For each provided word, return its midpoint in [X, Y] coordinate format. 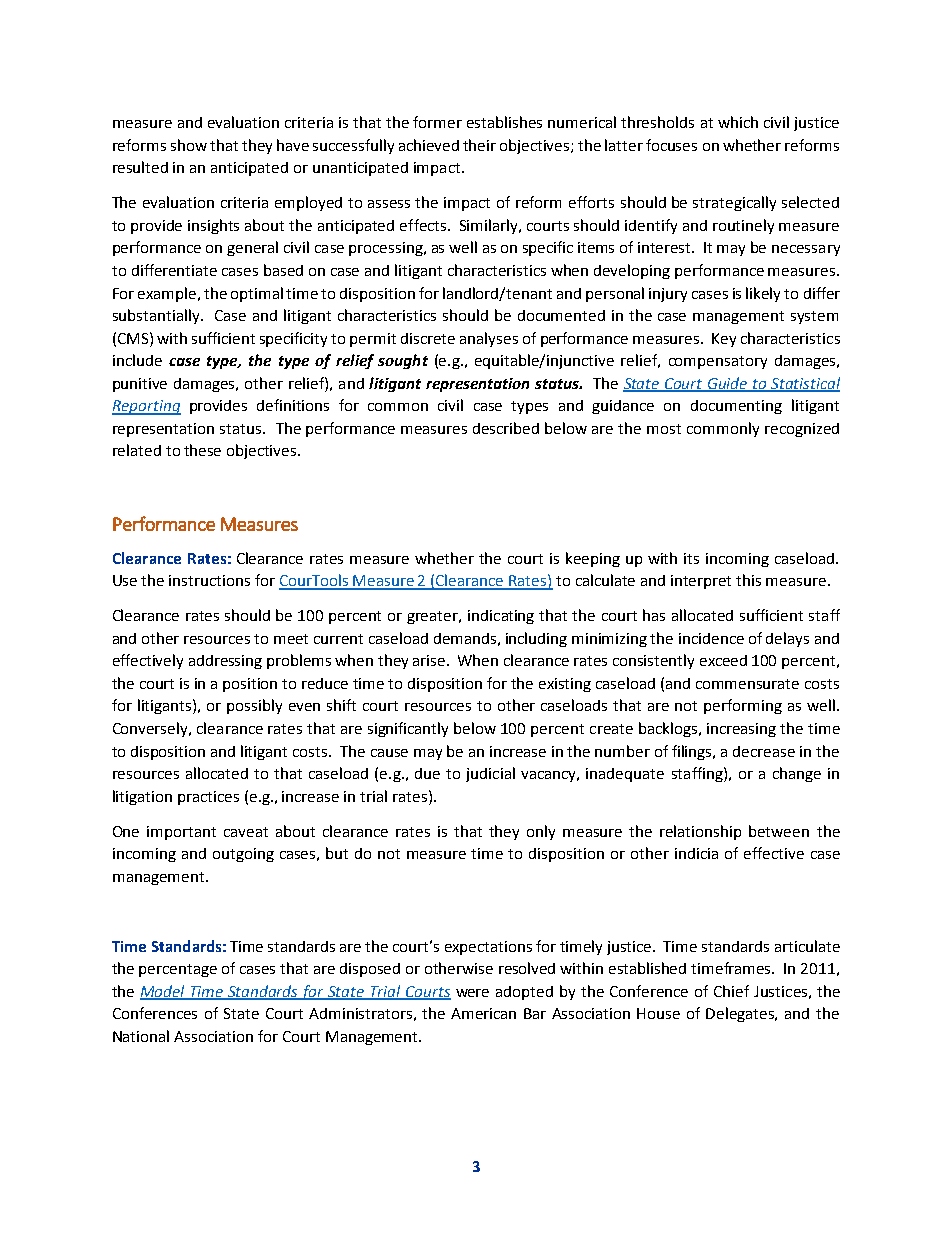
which [738, 122]
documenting [736, 407]
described [506, 428]
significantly [408, 729]
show [189, 145]
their [479, 145]
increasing [741, 730]
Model [164, 992]
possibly [254, 706]
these [202, 450]
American [483, 1013]
